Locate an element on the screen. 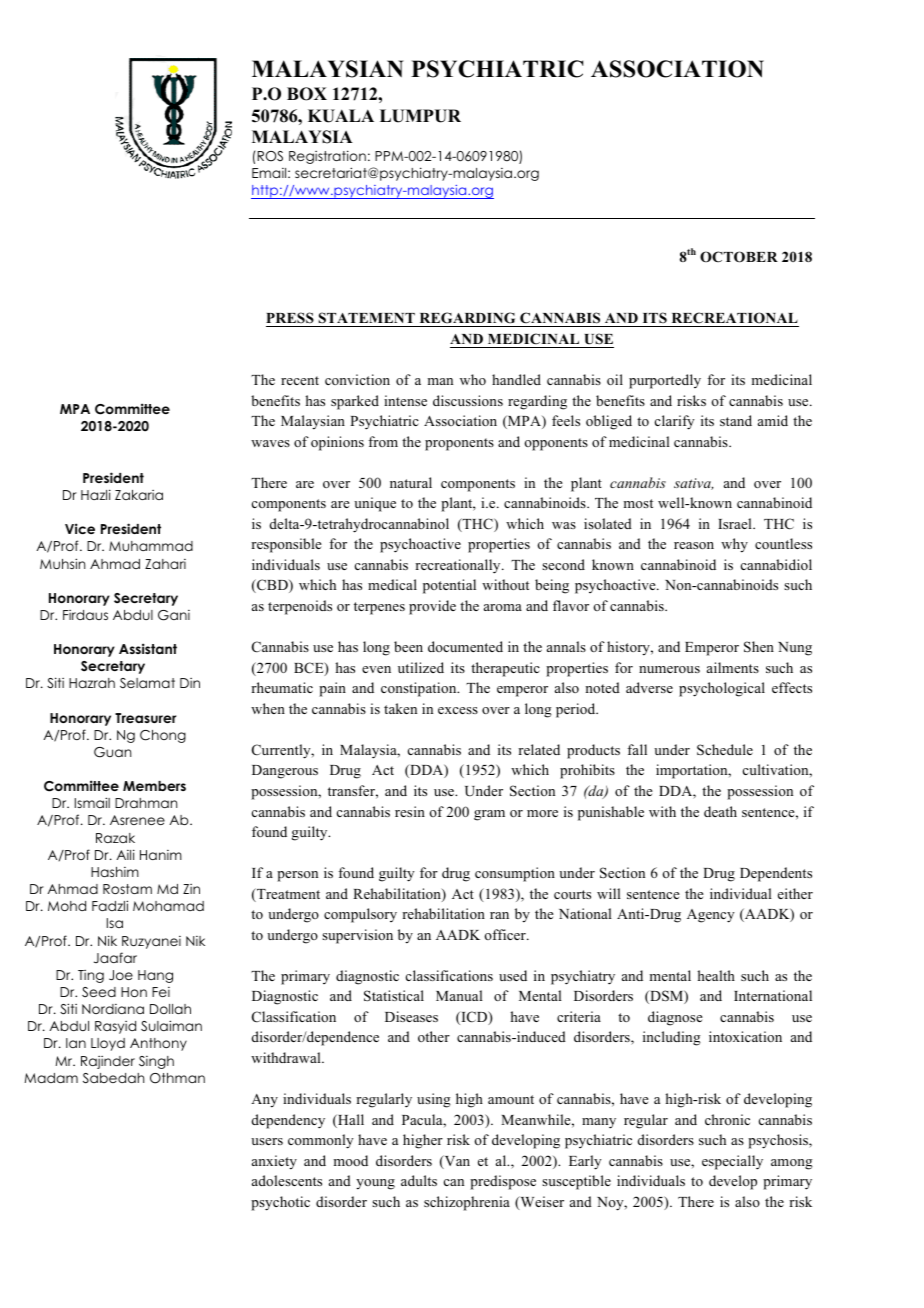 The height and width of the screenshot is (1308, 924). BOX is located at coordinates (307, 94).
